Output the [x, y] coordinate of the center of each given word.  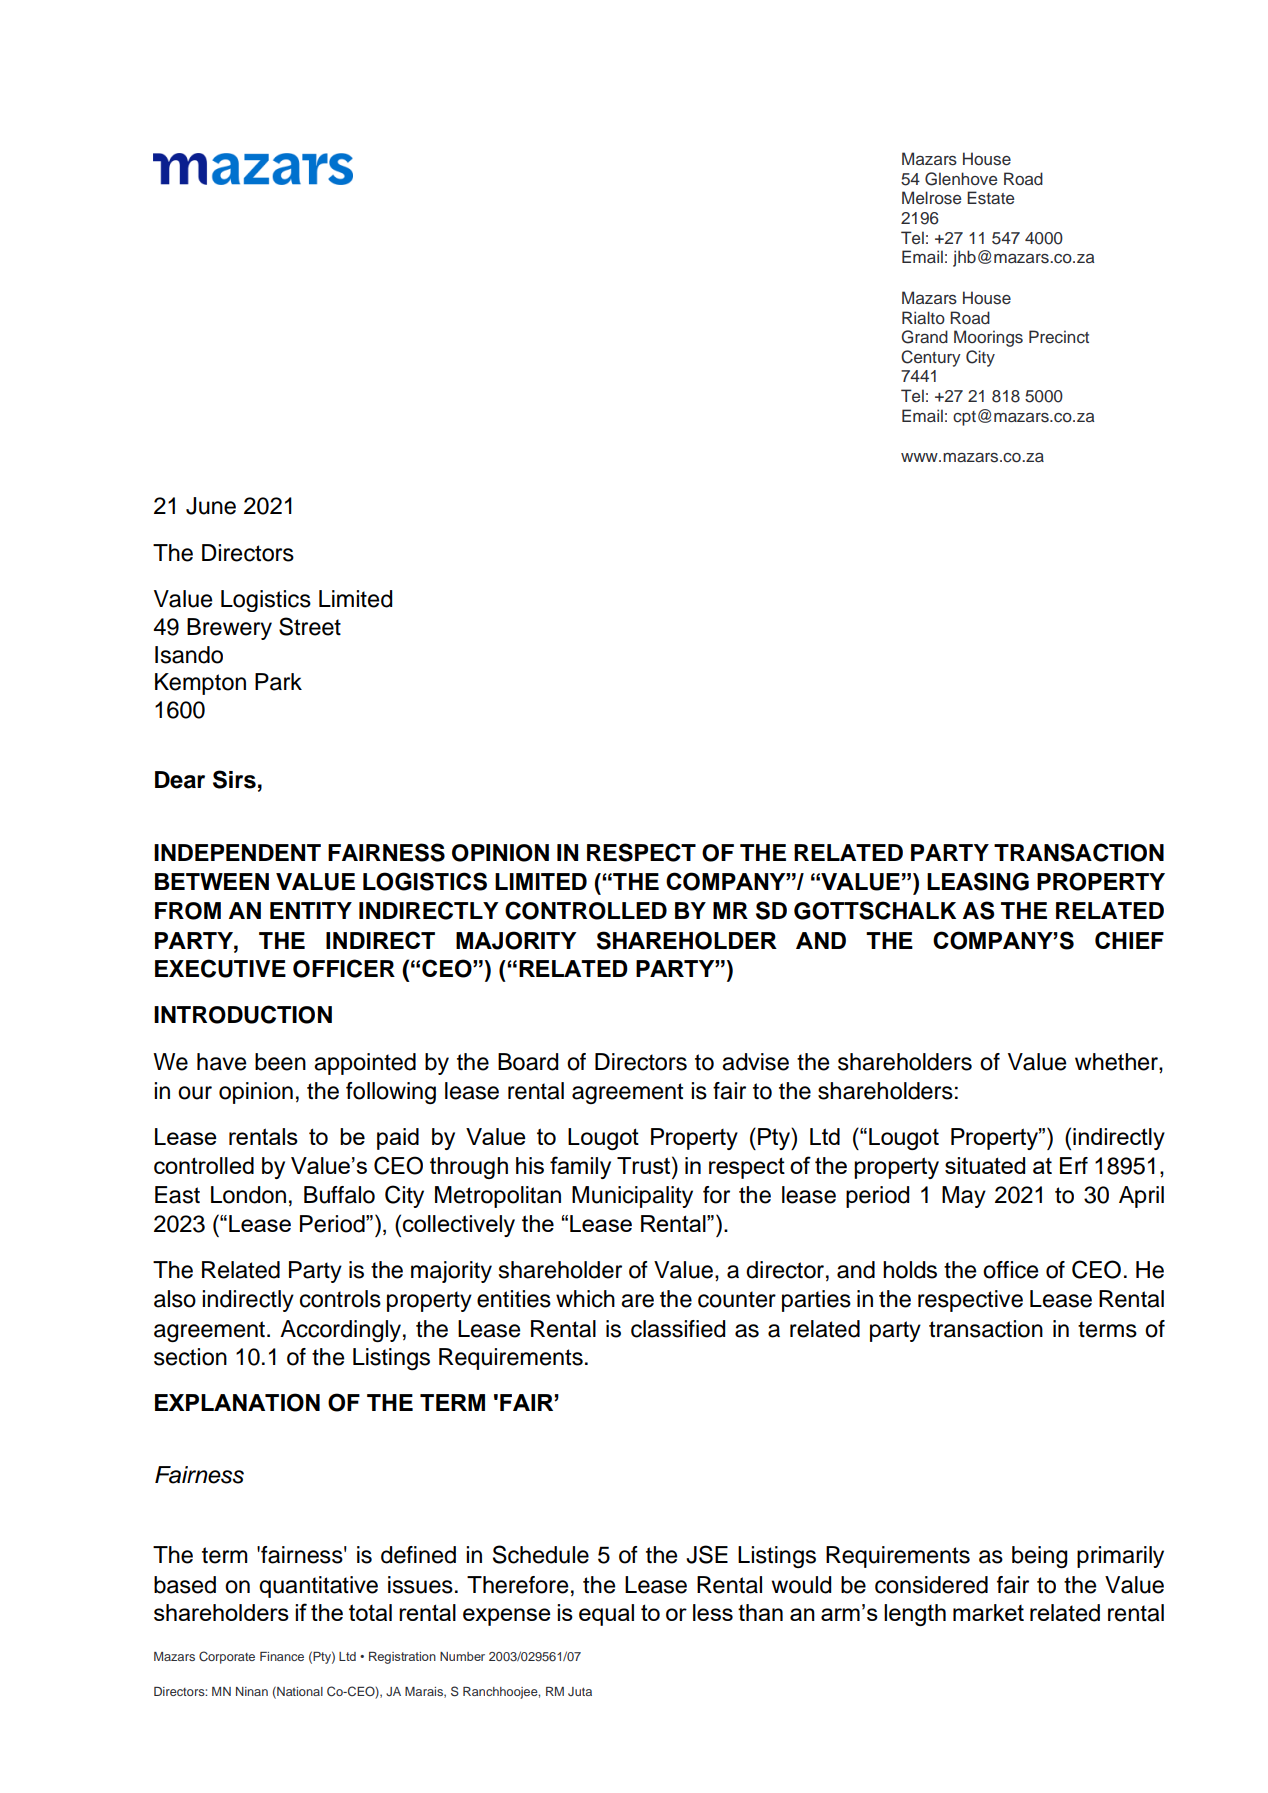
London [248, 1195]
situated [985, 1165]
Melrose [931, 198]
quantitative [318, 1587]
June [211, 506]
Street [310, 626]
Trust [645, 1165]
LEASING [978, 881]
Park [278, 682]
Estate [990, 198]
